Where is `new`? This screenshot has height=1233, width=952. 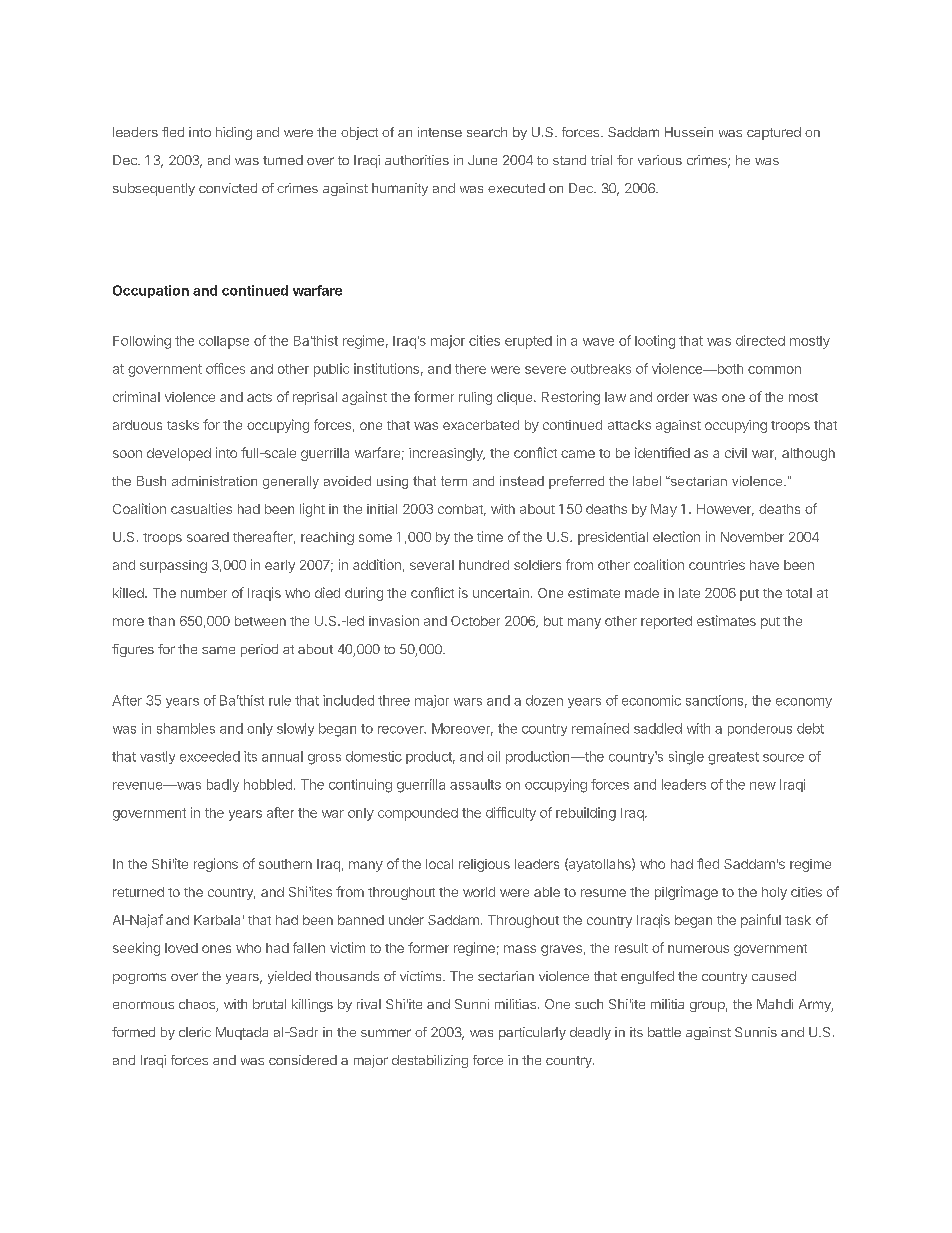 new is located at coordinates (763, 786).
